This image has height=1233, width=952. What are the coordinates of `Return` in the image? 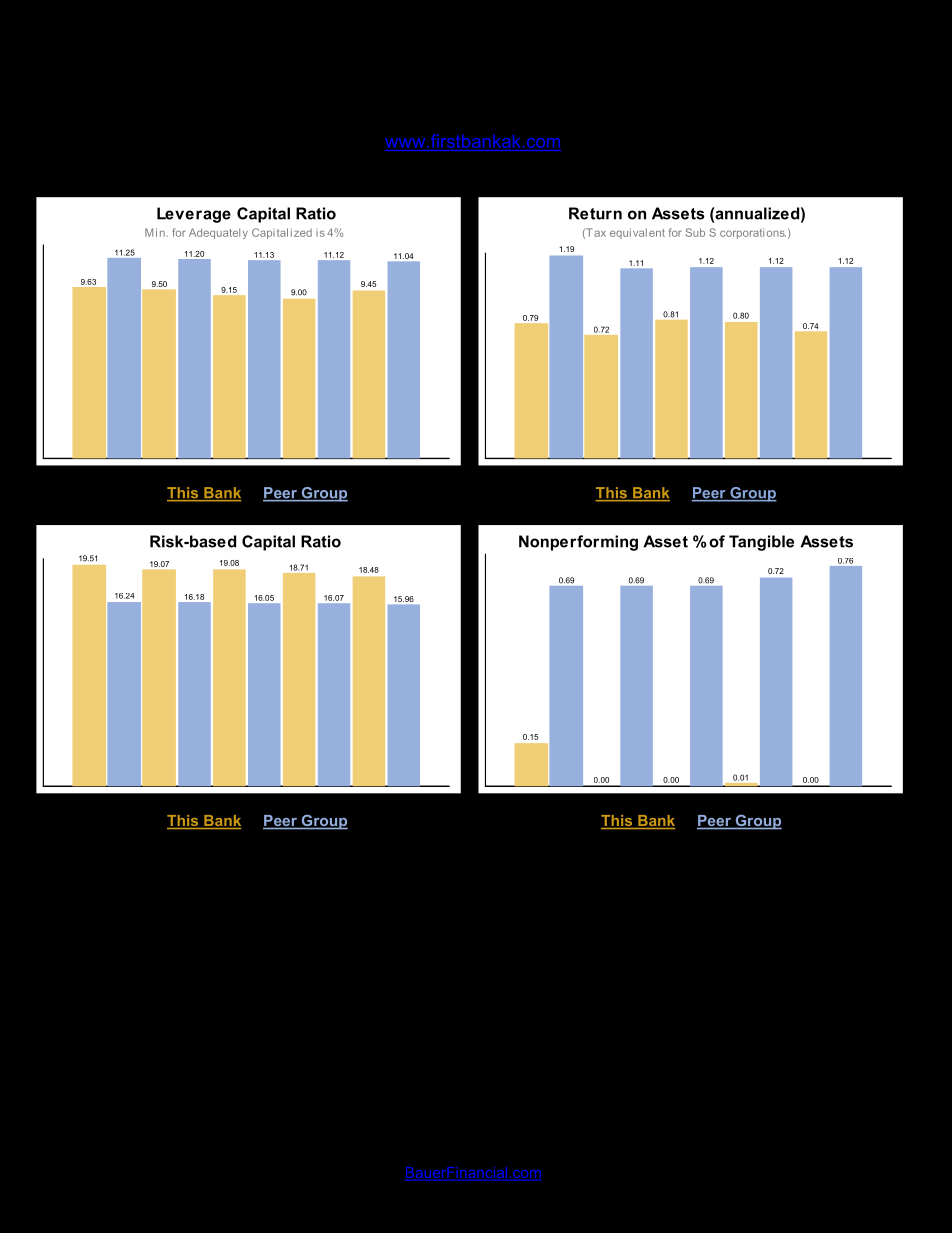 It's located at (595, 213).
